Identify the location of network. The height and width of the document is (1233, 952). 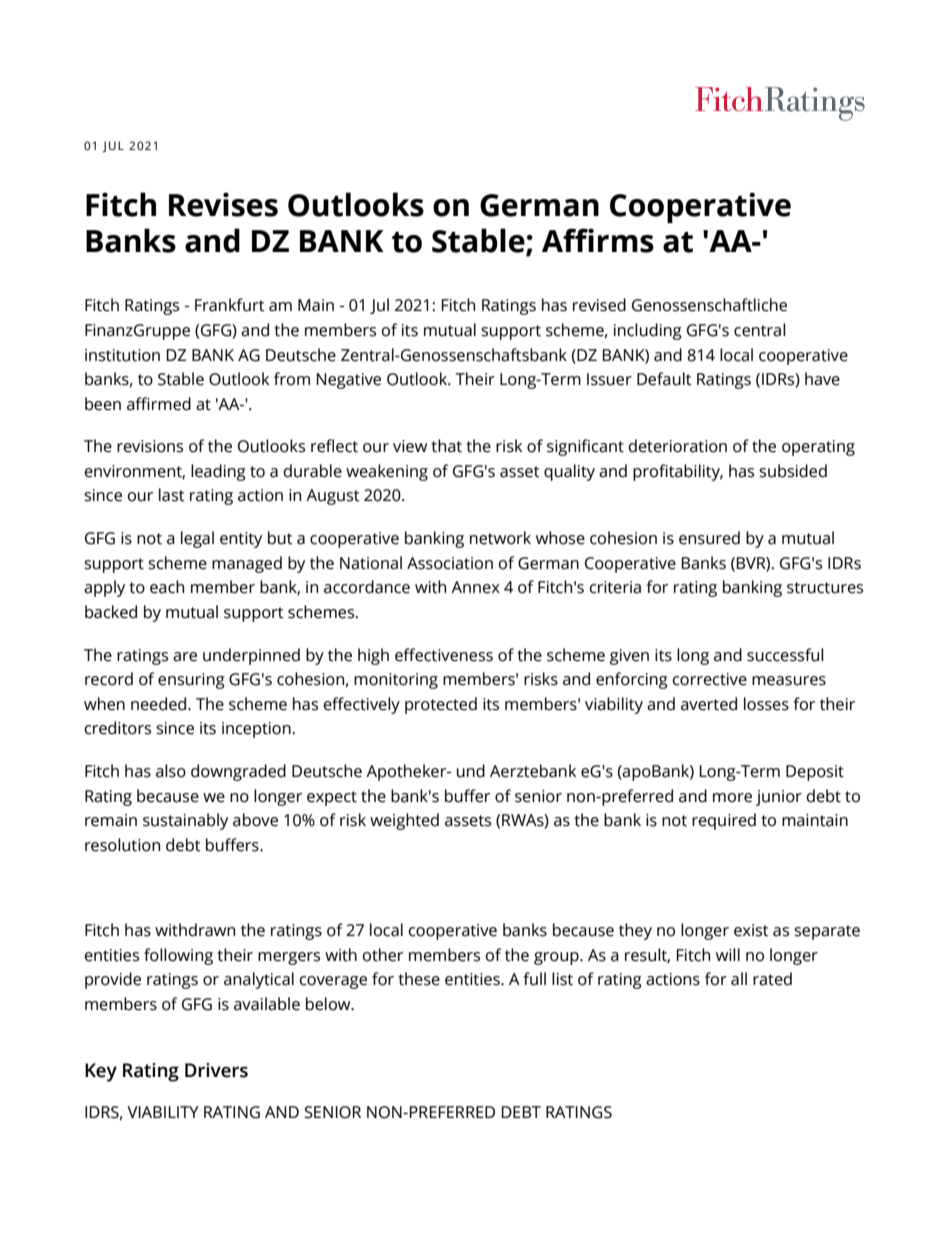
(500, 538).
